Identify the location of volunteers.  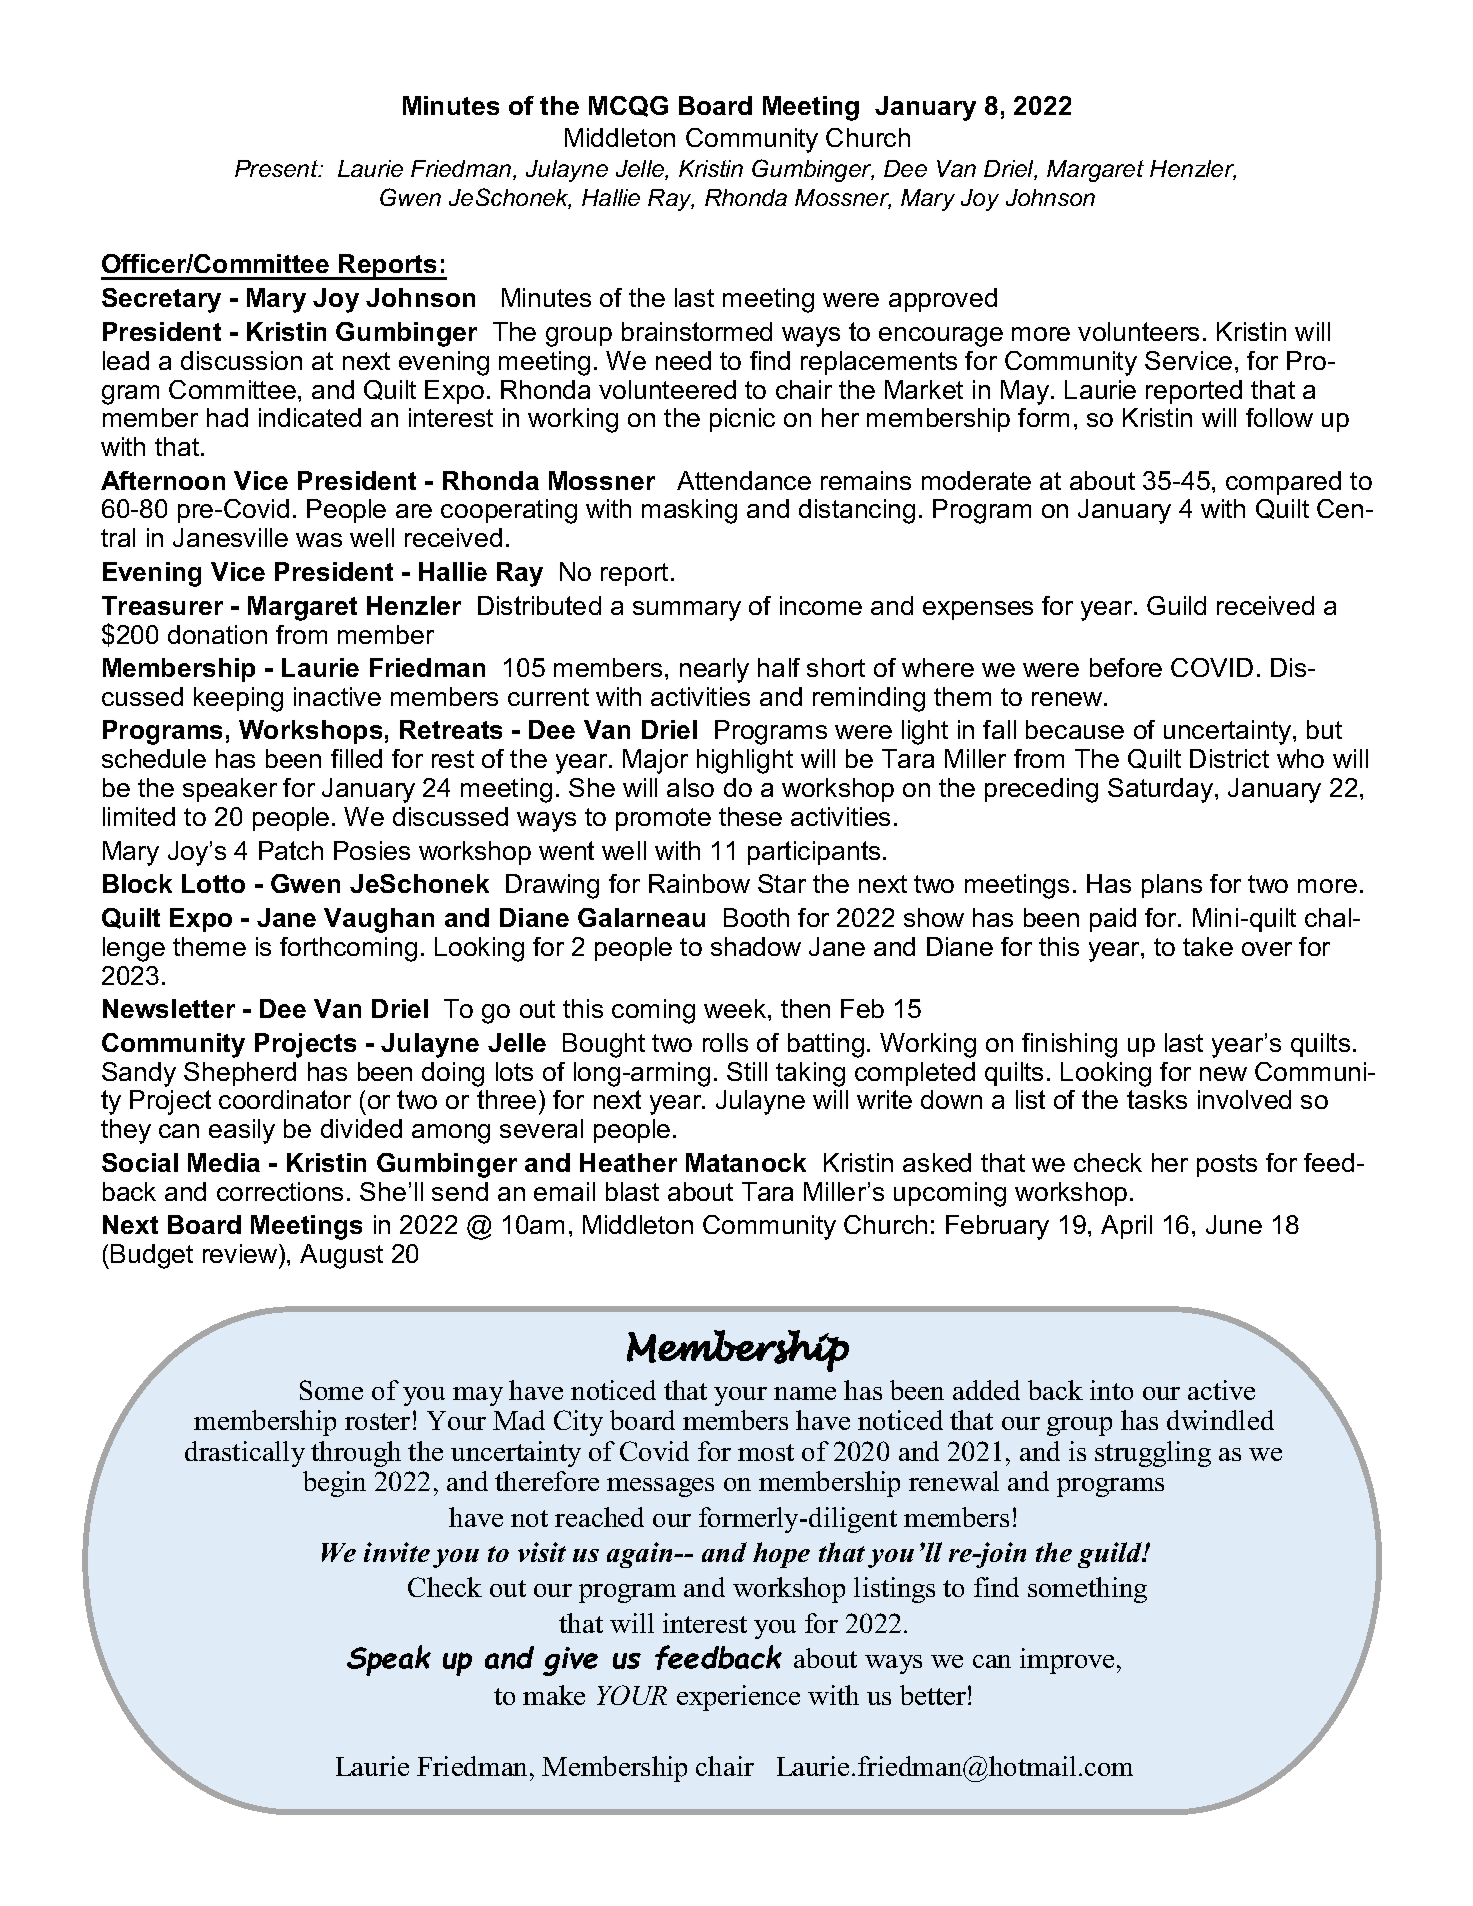
(1138, 331).
